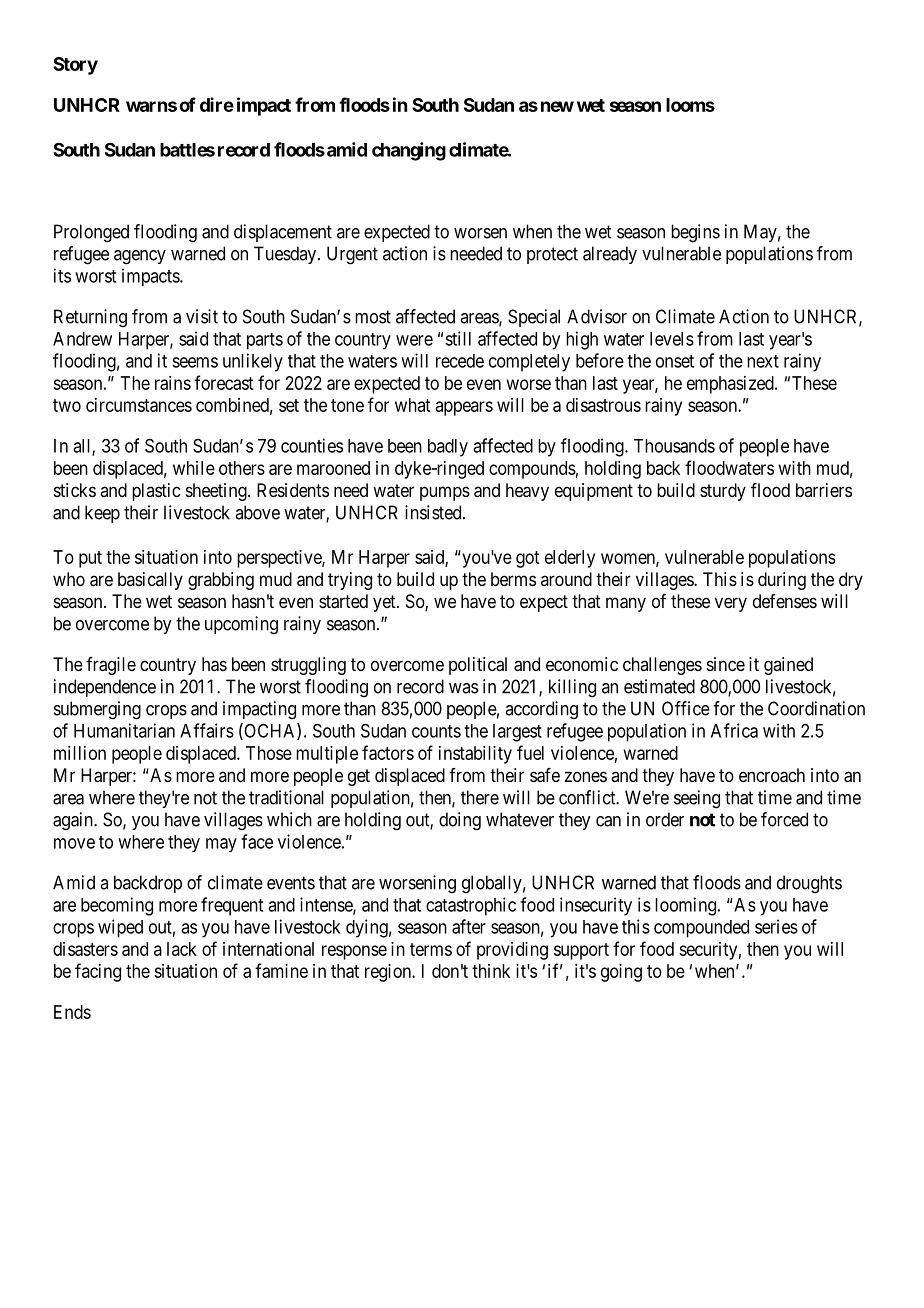 This screenshot has height=1308, width=924. Describe the element at coordinates (98, 972) in the screenshot. I see `facing` at that location.
